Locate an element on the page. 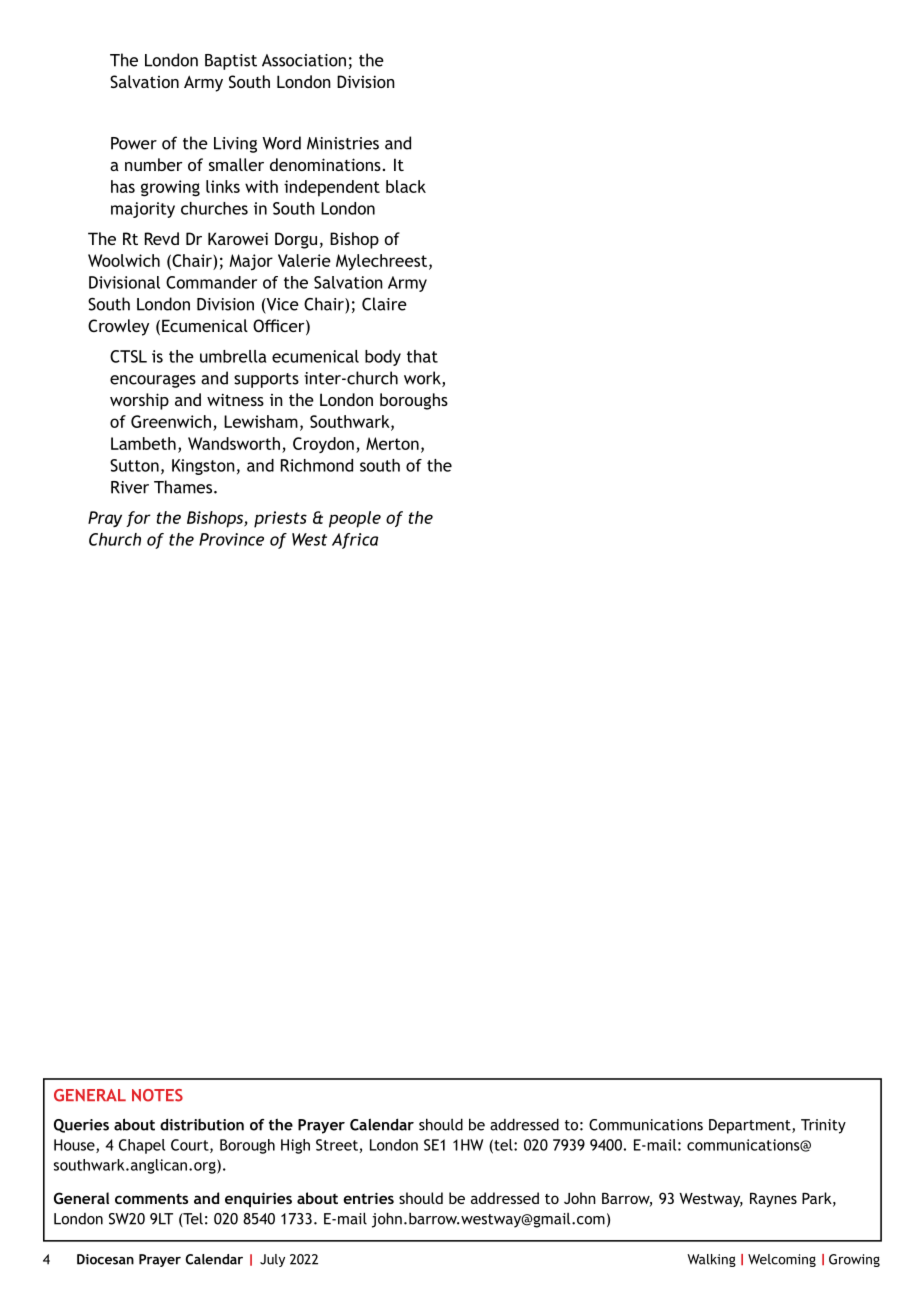 This image has height=1308, width=924. Ministries is located at coordinates (343, 143).
